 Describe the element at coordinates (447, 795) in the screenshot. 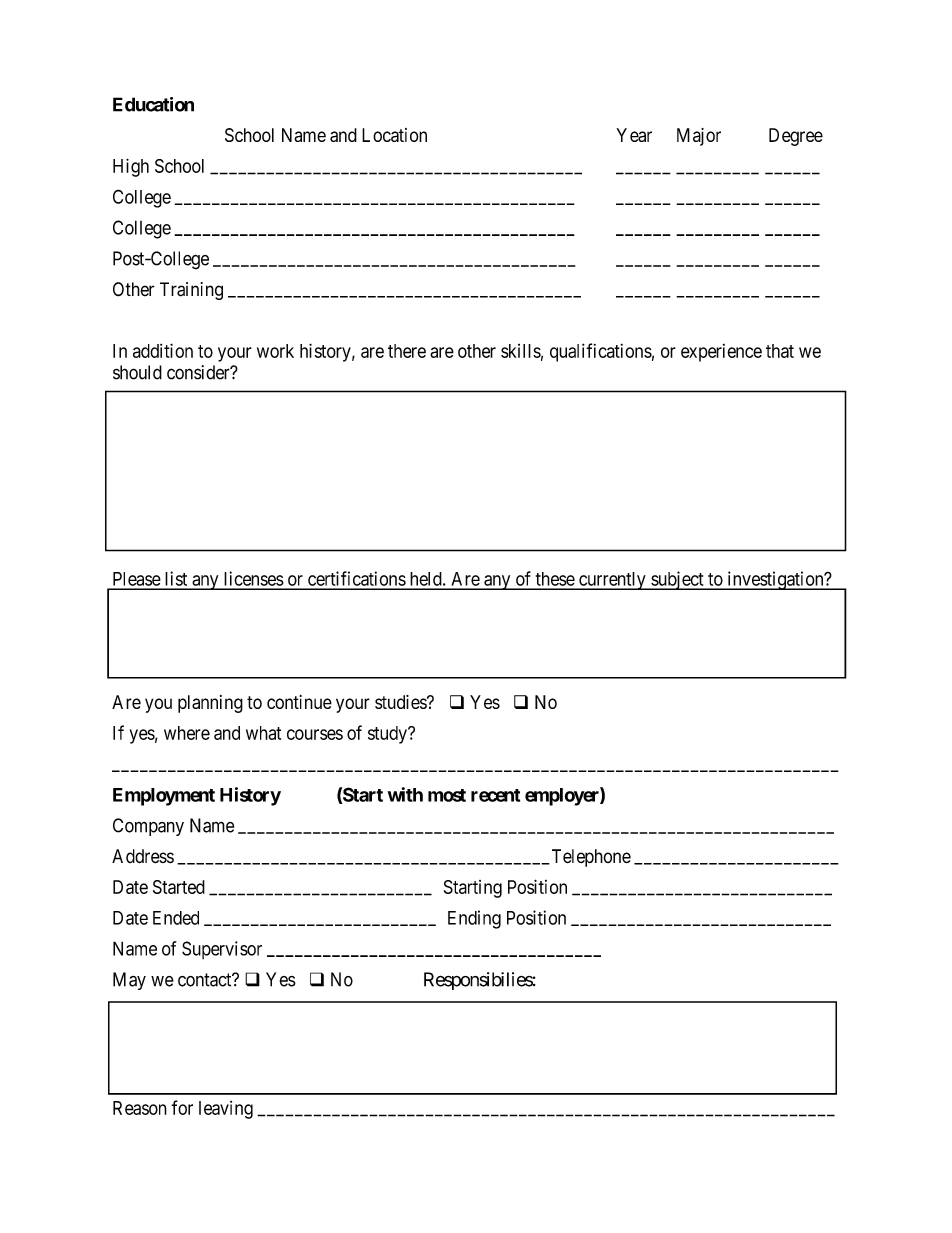

I see `most` at that location.
